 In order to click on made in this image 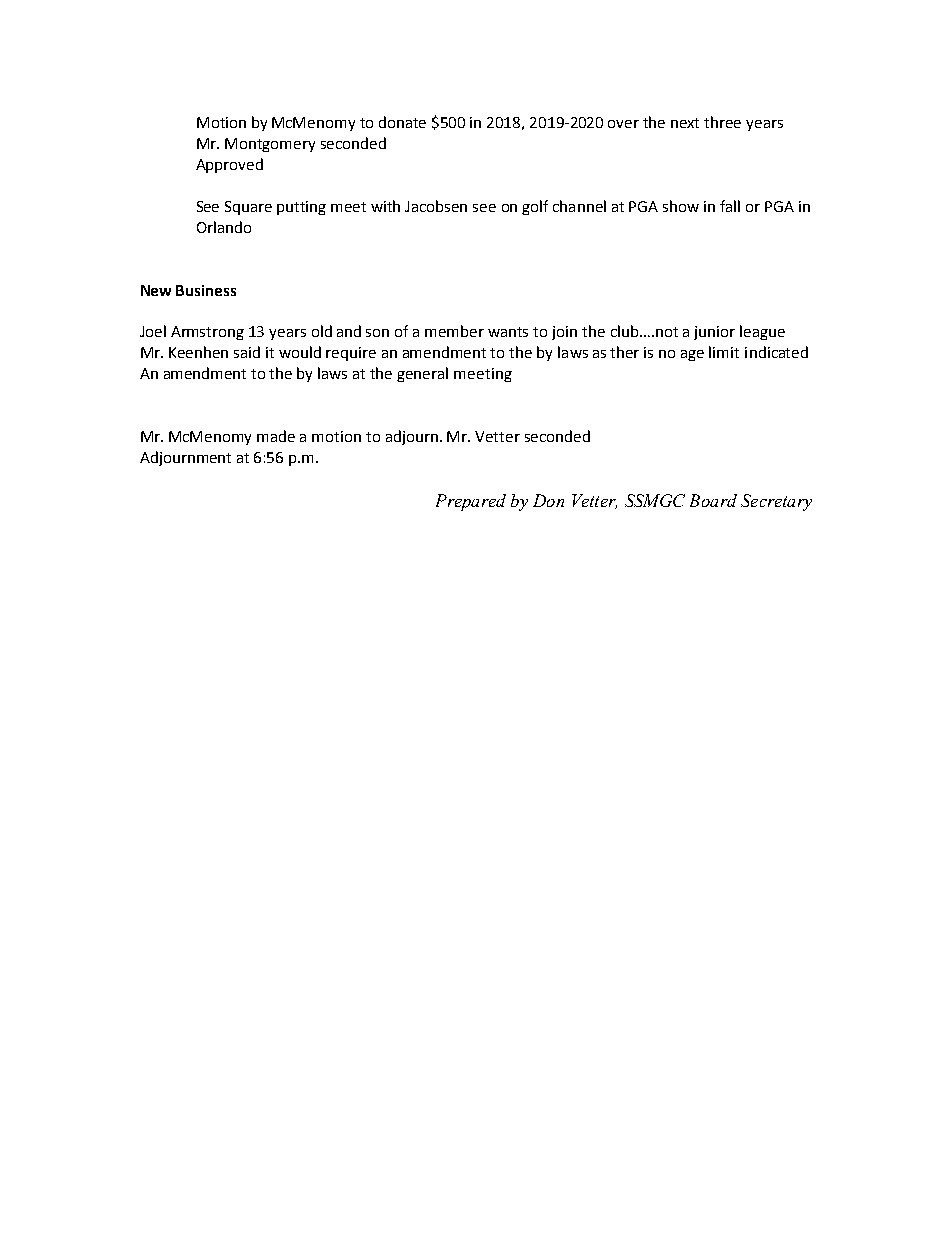, I will do `click(276, 436)`.
